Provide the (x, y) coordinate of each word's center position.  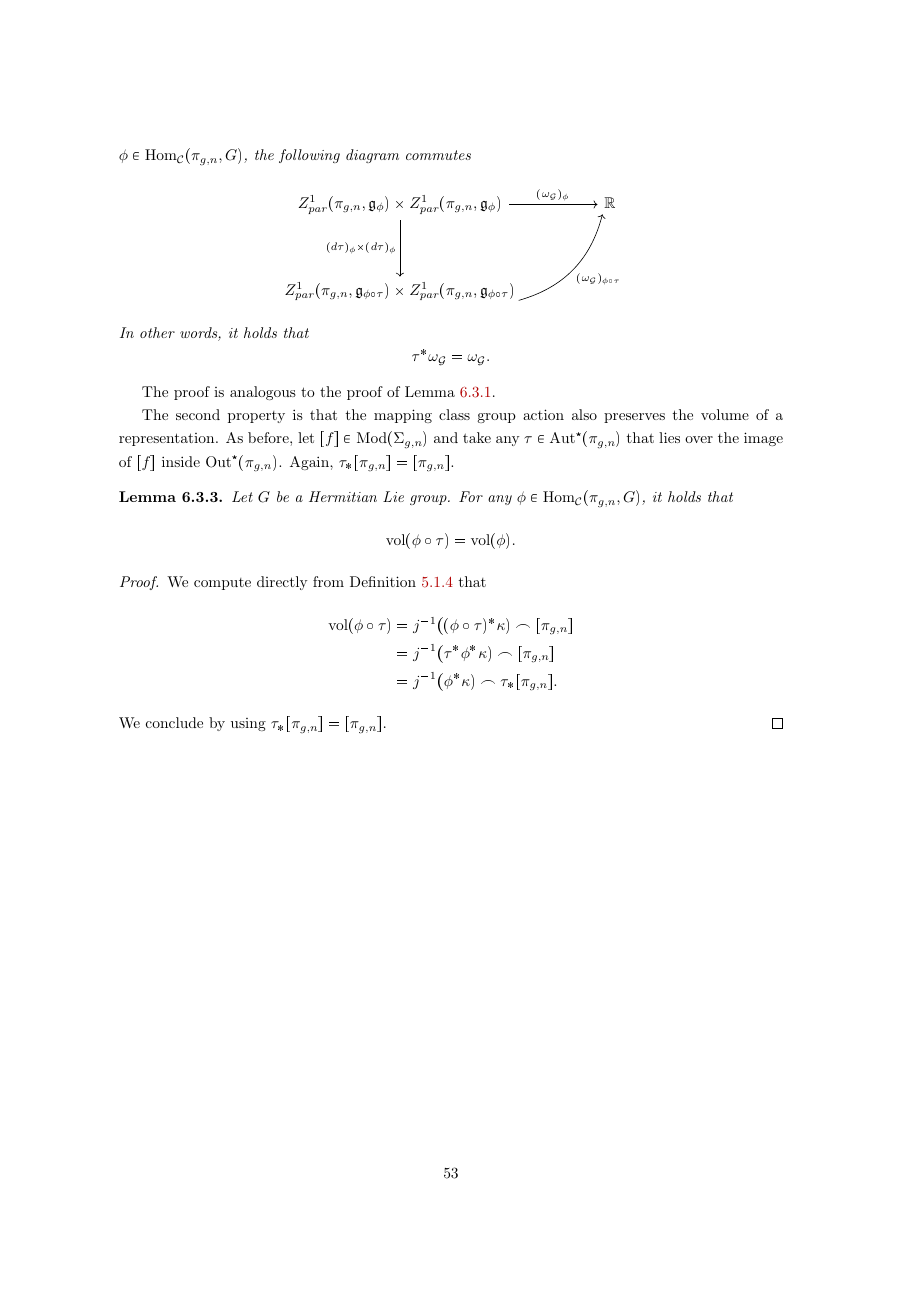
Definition (383, 581)
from (328, 581)
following (309, 156)
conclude (174, 722)
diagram (372, 156)
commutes (438, 155)
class (454, 414)
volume (725, 414)
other (157, 332)
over (699, 439)
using (248, 724)
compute (222, 584)
